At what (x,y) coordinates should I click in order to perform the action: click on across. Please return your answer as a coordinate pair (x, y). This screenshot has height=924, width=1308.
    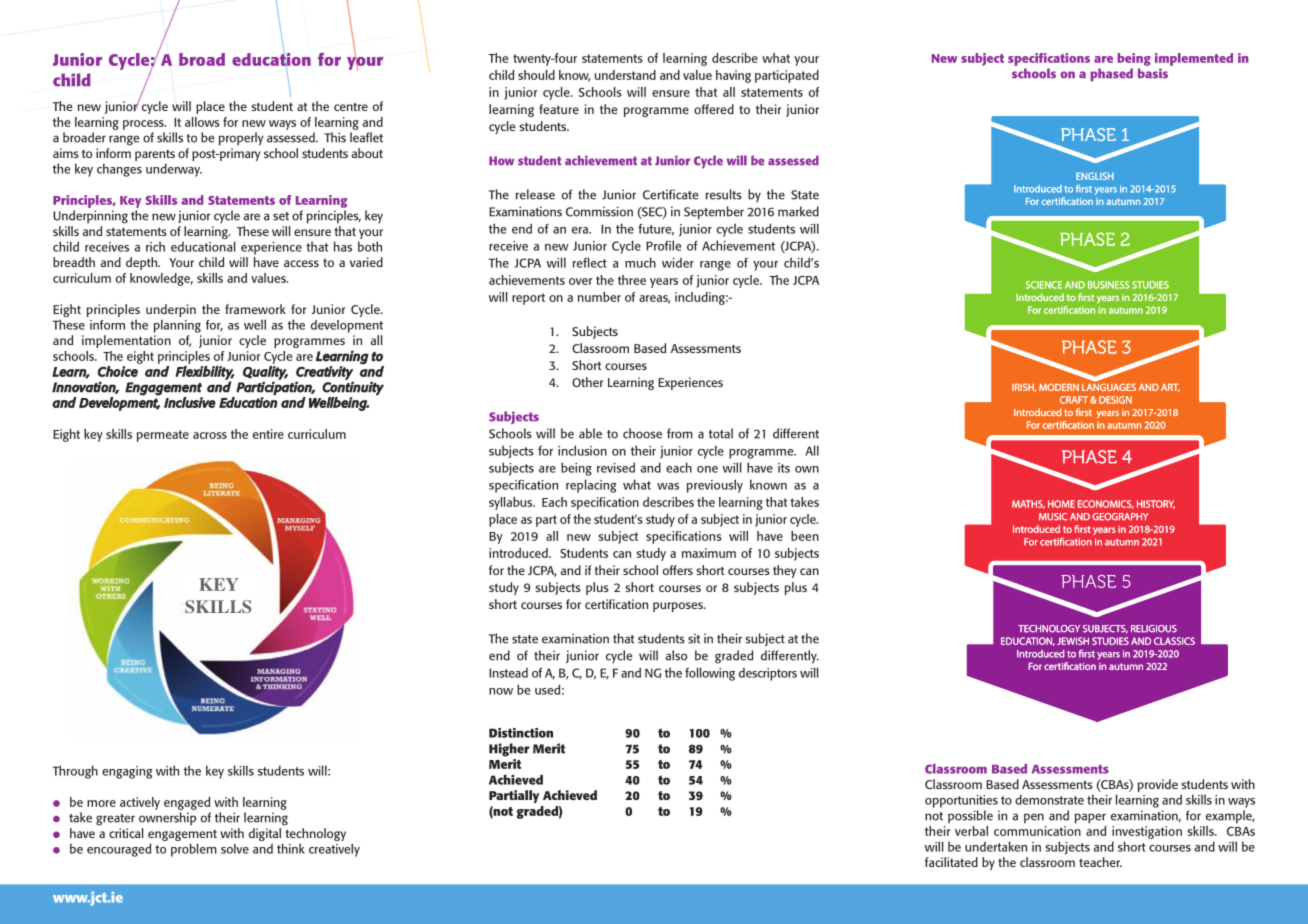
    Looking at the image, I should click on (210, 435).
